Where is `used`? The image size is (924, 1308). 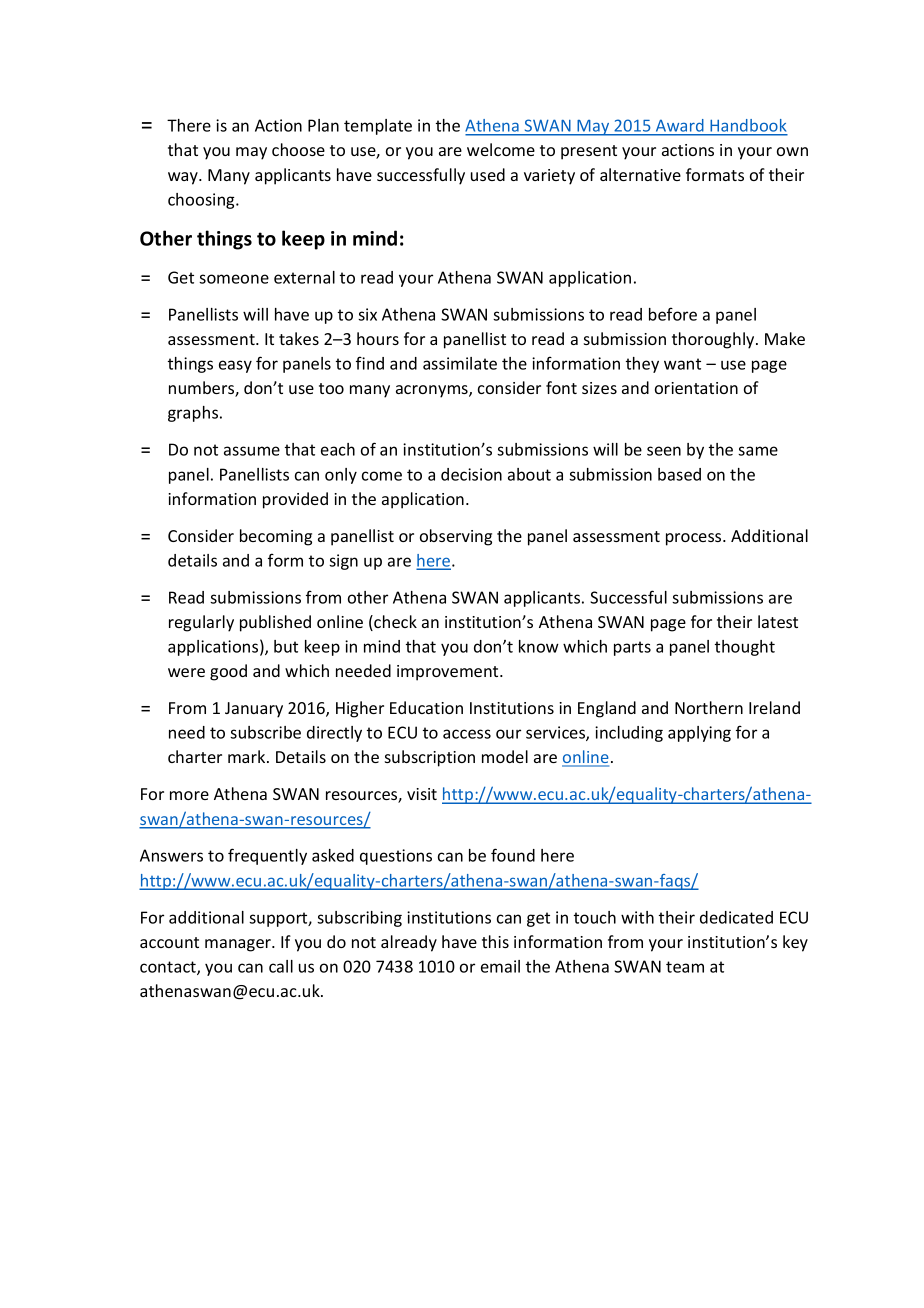
used is located at coordinates (488, 174).
